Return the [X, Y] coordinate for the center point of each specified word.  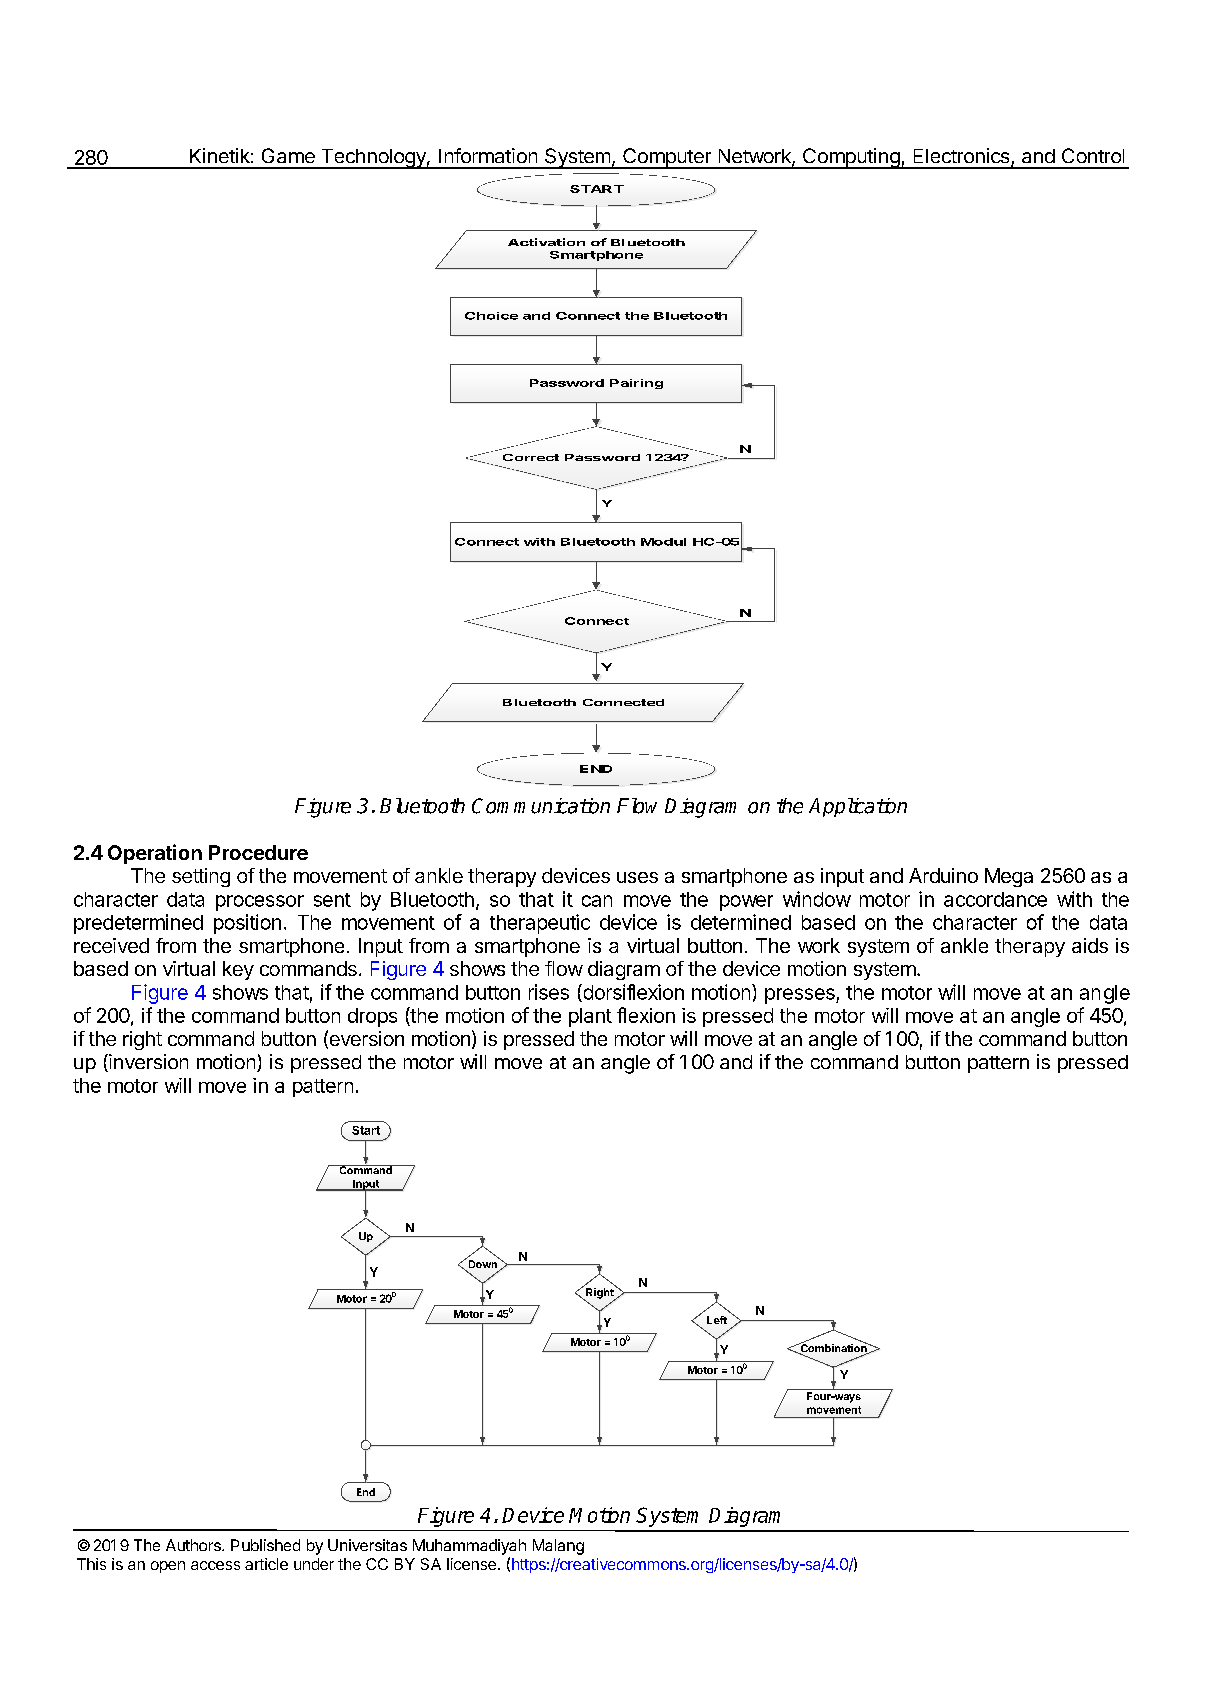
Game [288, 155]
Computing [851, 158]
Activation [546, 242]
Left [717, 1320]
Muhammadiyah [469, 1547]
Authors [194, 1545]
